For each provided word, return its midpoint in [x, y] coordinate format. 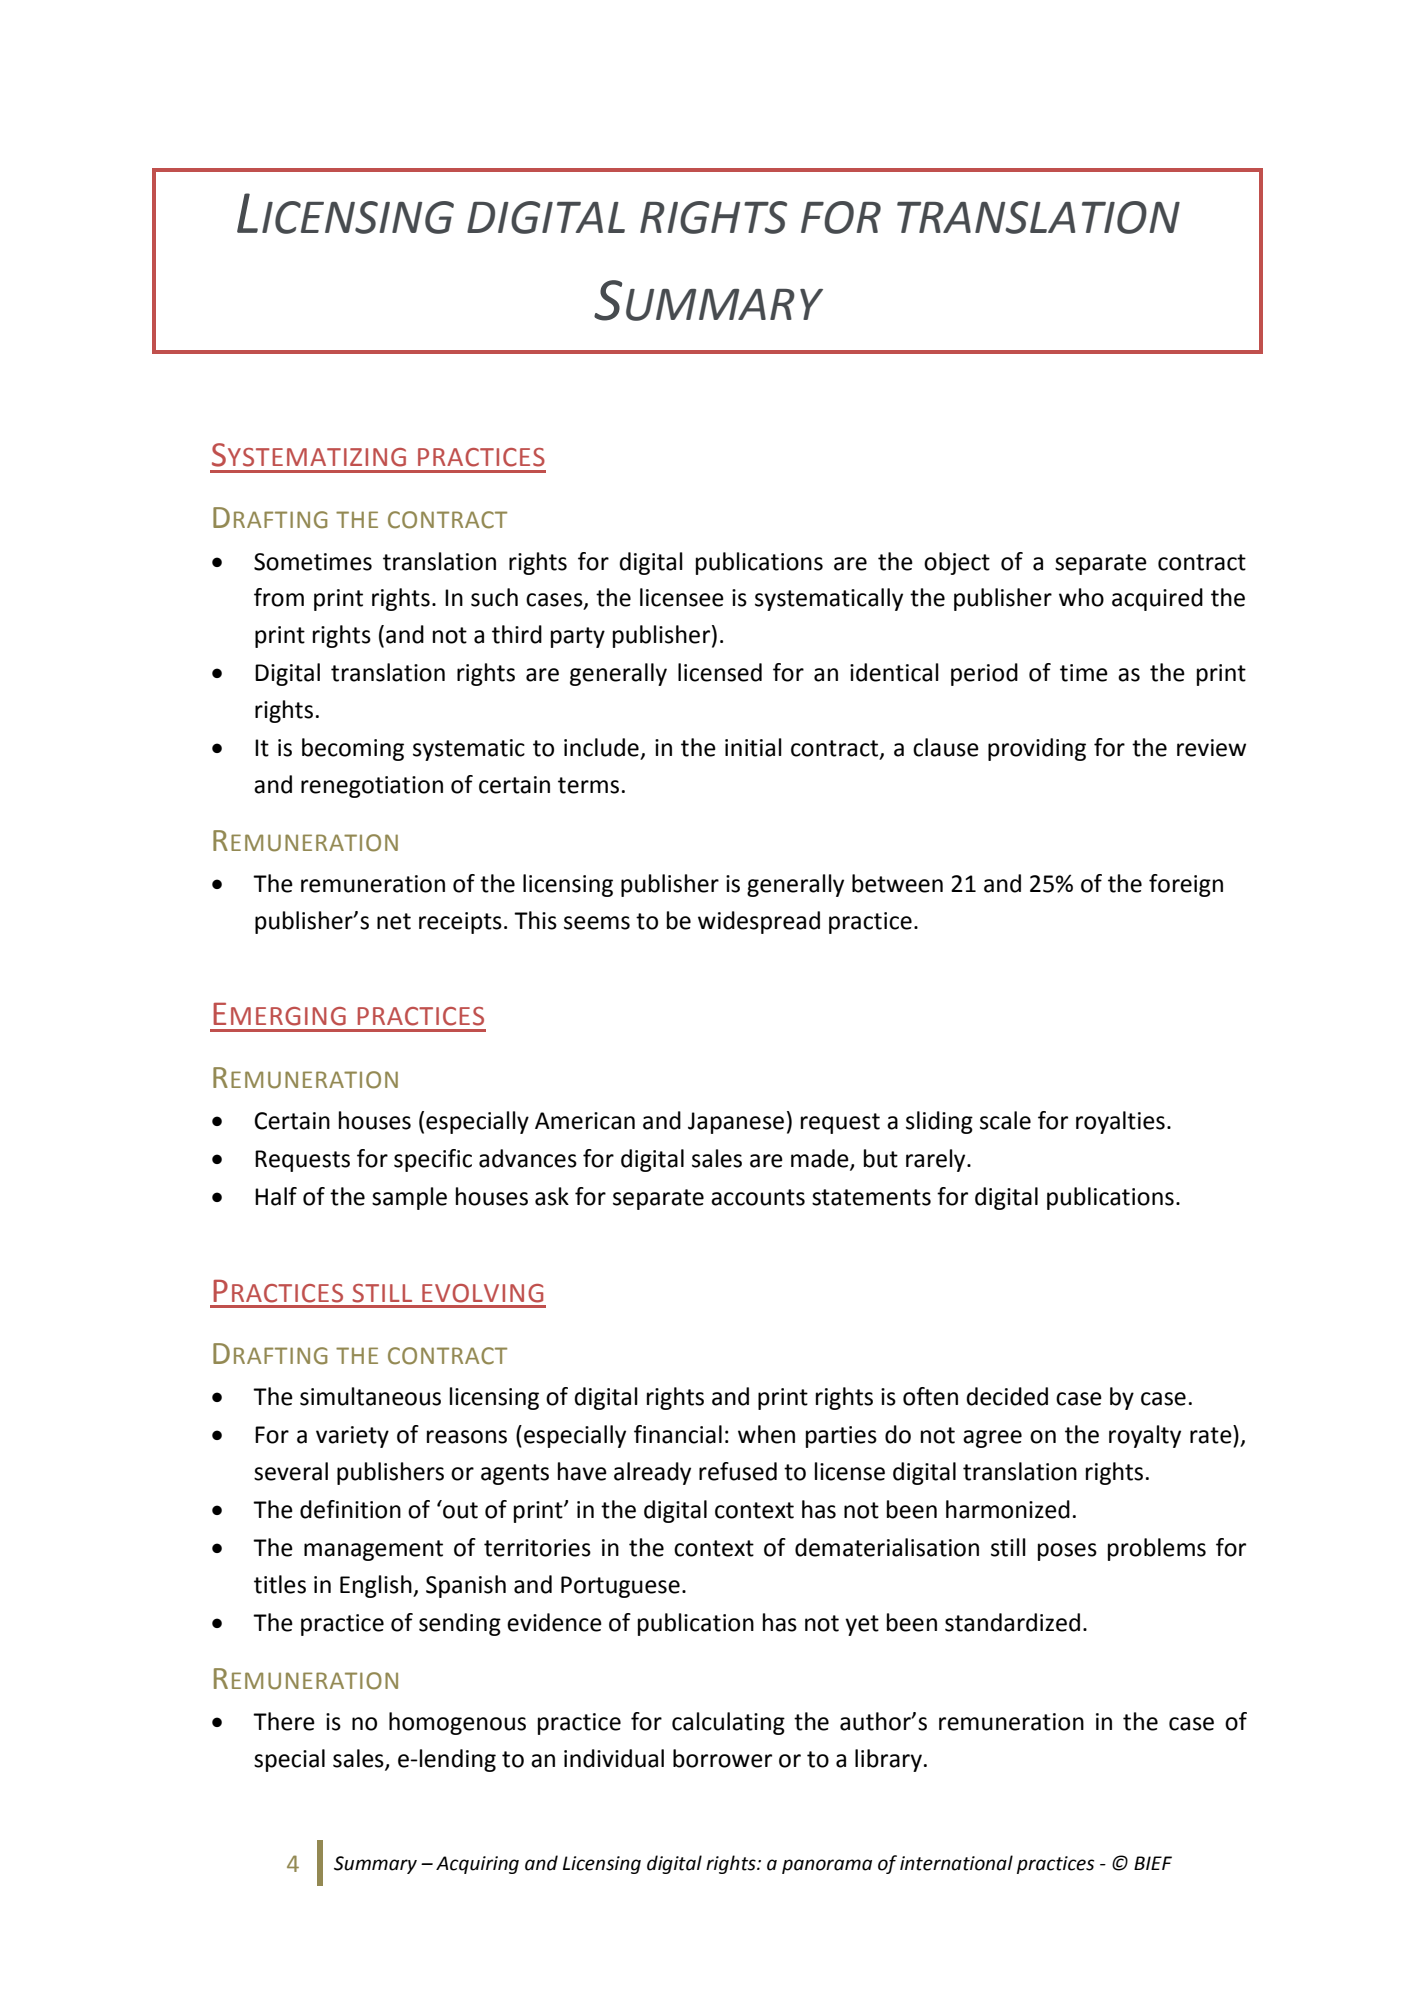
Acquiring [477, 1865]
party [578, 637]
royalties [1120, 1122]
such [494, 597]
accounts [758, 1197]
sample [409, 1198]
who [1081, 597]
